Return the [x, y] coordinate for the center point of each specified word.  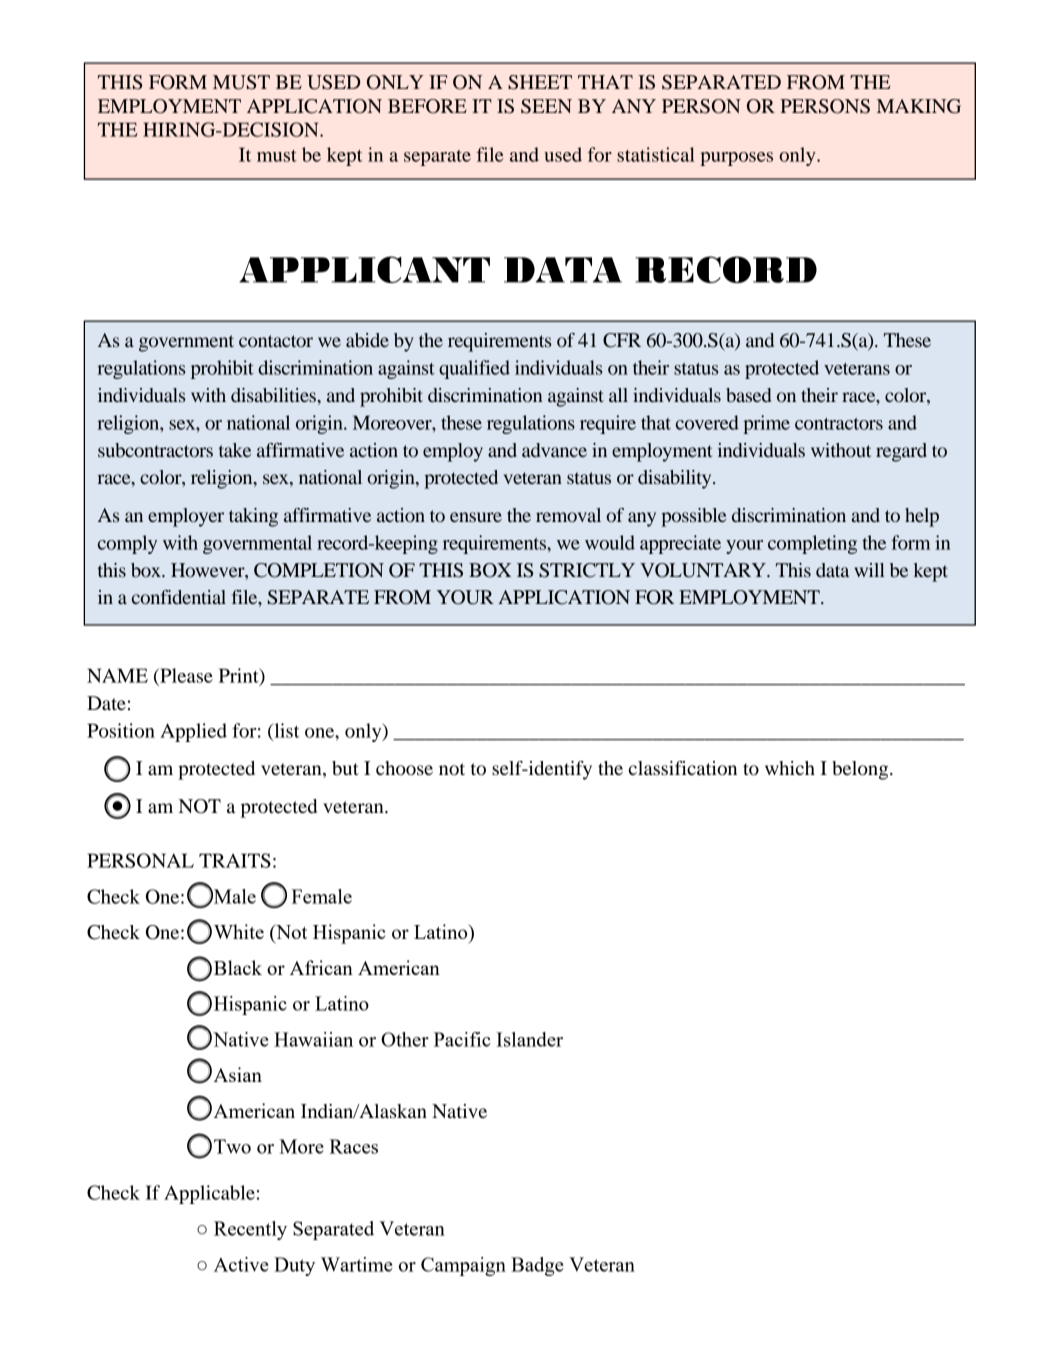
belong [861, 770]
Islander [529, 1039]
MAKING [919, 106]
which [790, 768]
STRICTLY [587, 570]
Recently [250, 1230]
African [321, 967]
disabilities [274, 395]
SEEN [546, 106]
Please [185, 675]
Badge [537, 1266]
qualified [474, 369]
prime [766, 424]
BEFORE [427, 106]
